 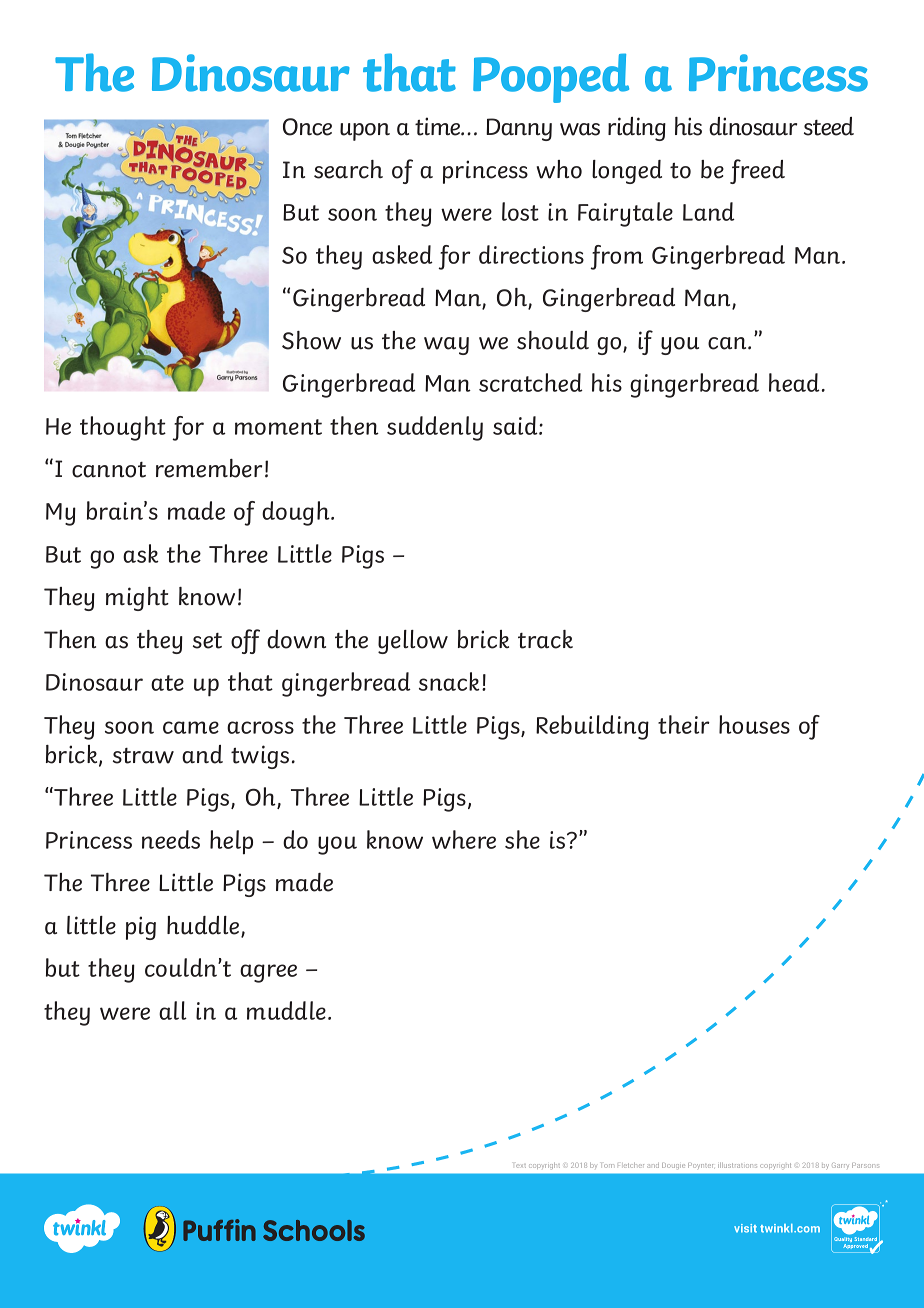 What do you see at coordinates (307, 127) in the screenshot?
I see `Once` at bounding box center [307, 127].
